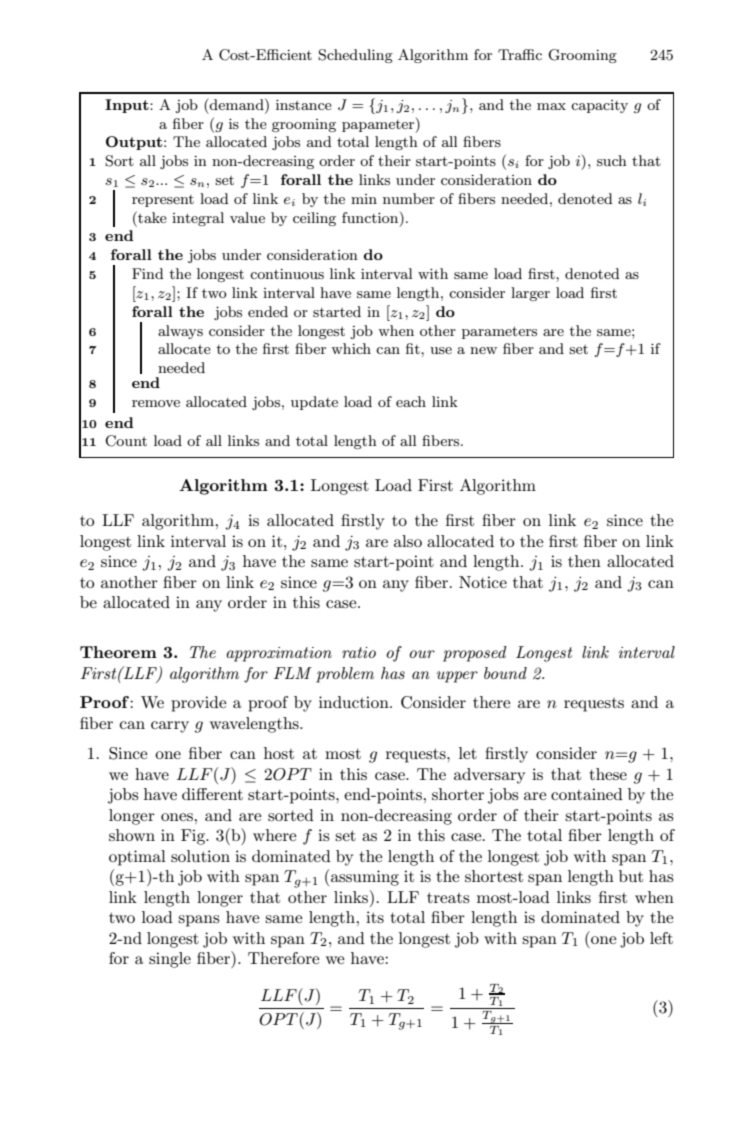 This screenshot has width=755, height=1144. I want to click on also, so click(408, 541).
